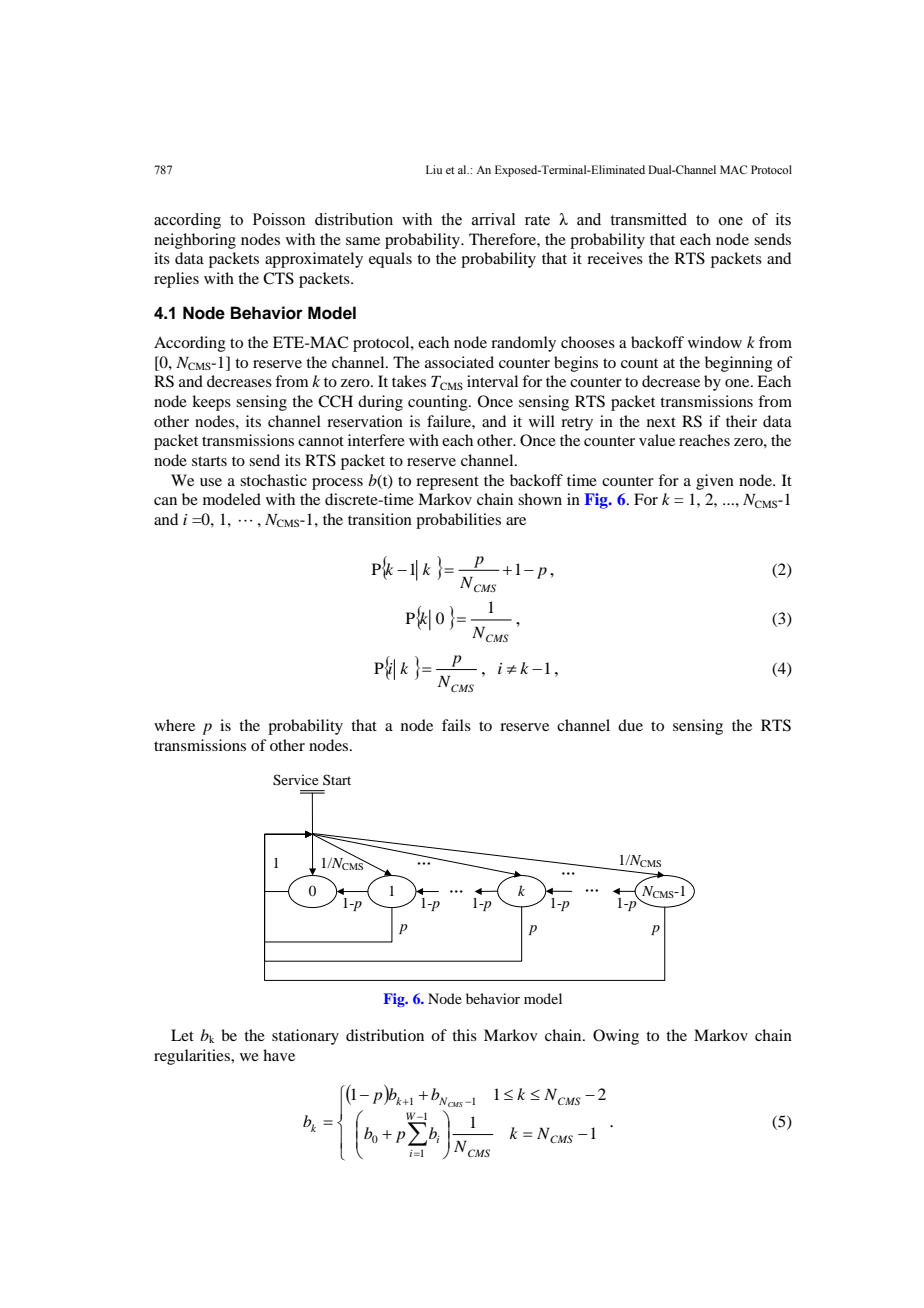 This screenshot has height=1308, width=924. I want to click on keeps, so click(211, 403).
